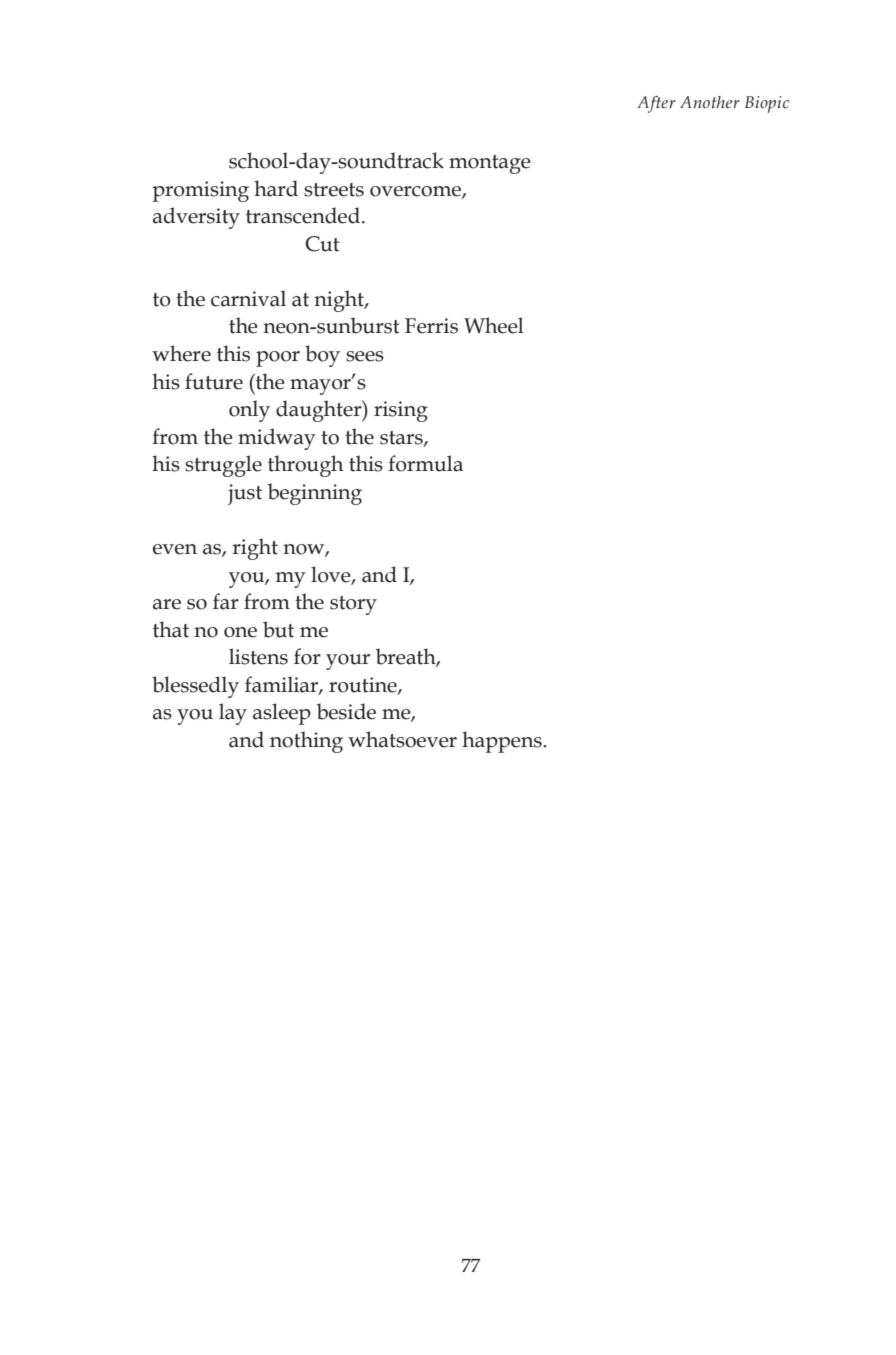 Image resolution: width=896 pixels, height=1355 pixels. I want to click on happens, so click(503, 742).
